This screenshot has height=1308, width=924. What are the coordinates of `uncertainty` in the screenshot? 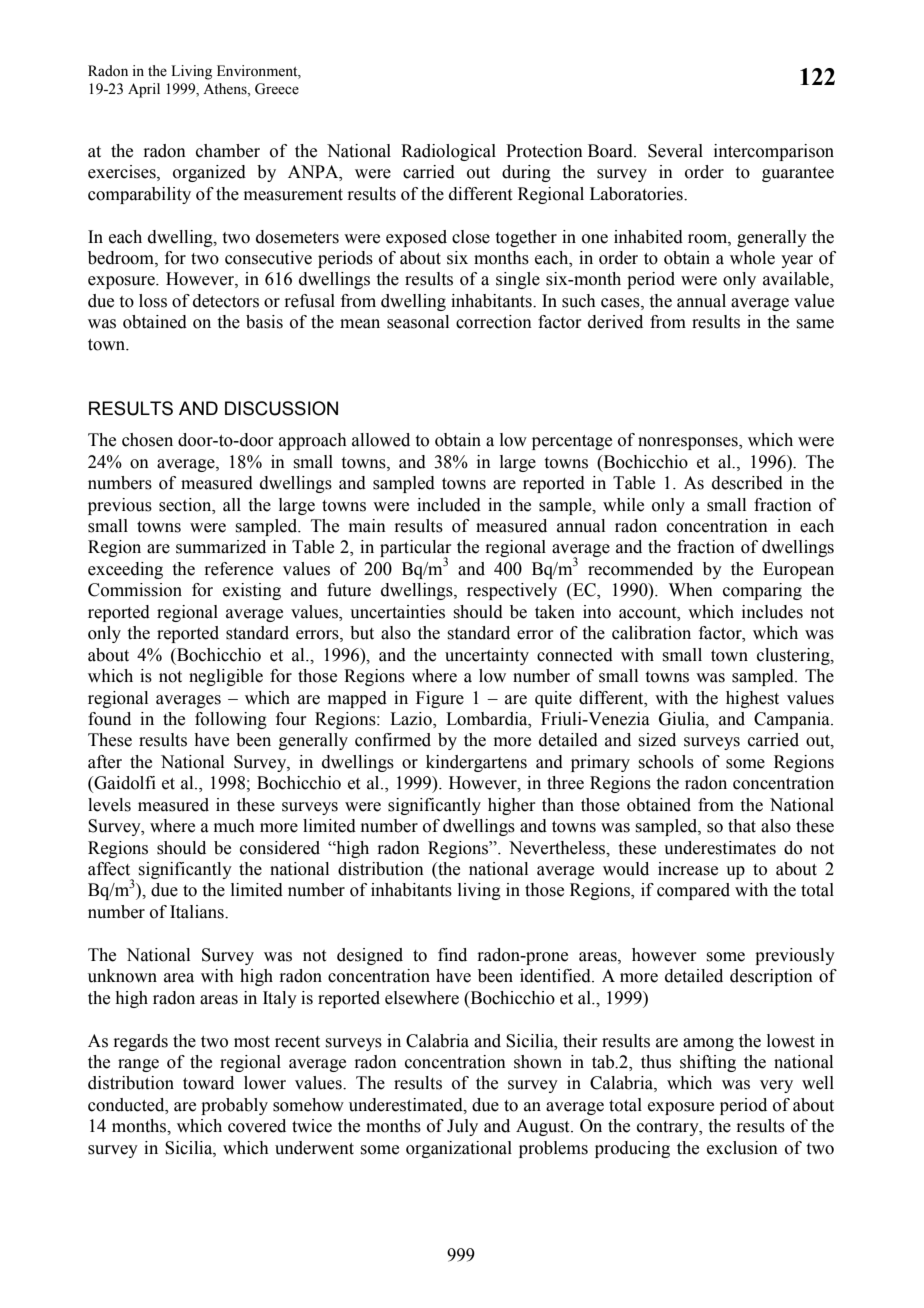 It's located at (487, 656).
